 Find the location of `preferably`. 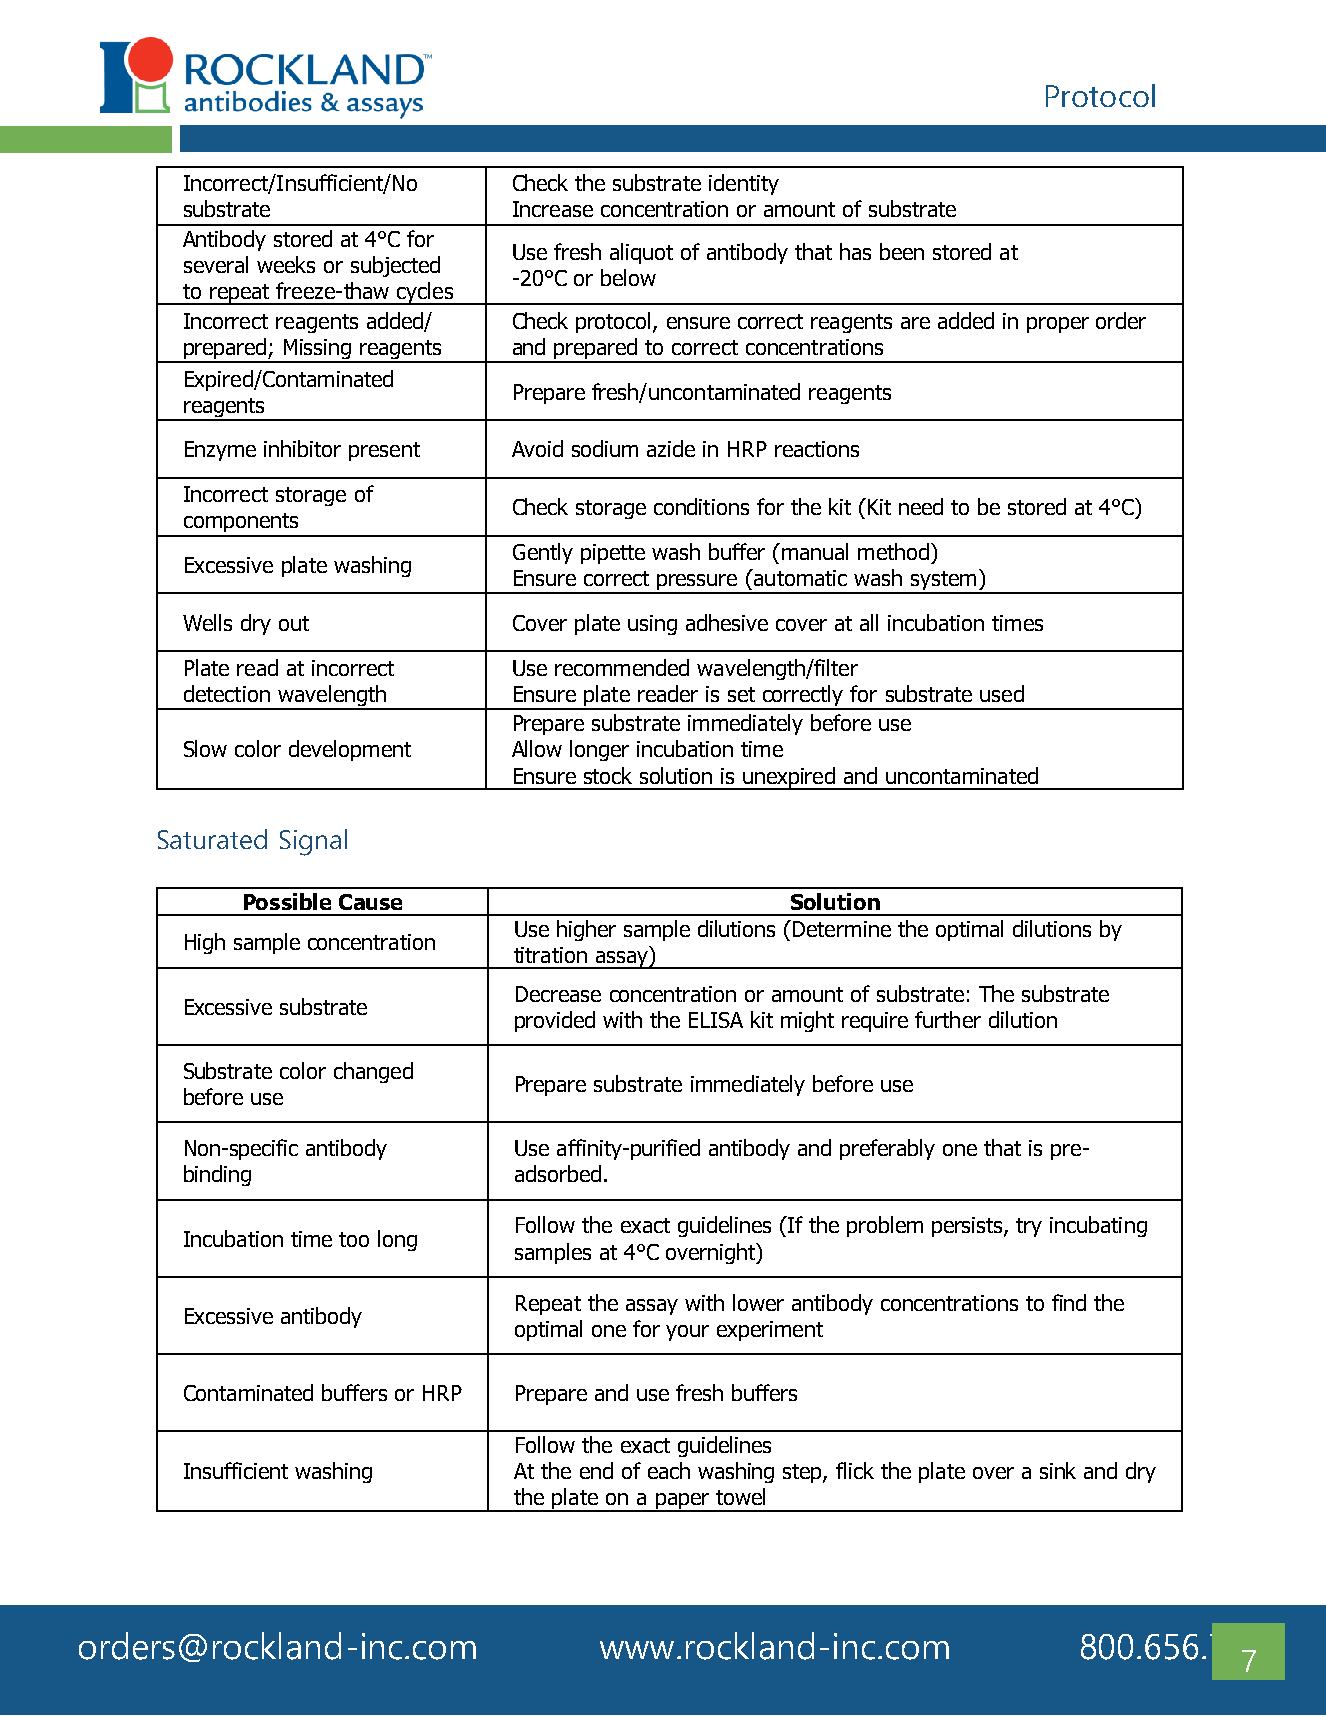

preferably is located at coordinates (887, 1149).
